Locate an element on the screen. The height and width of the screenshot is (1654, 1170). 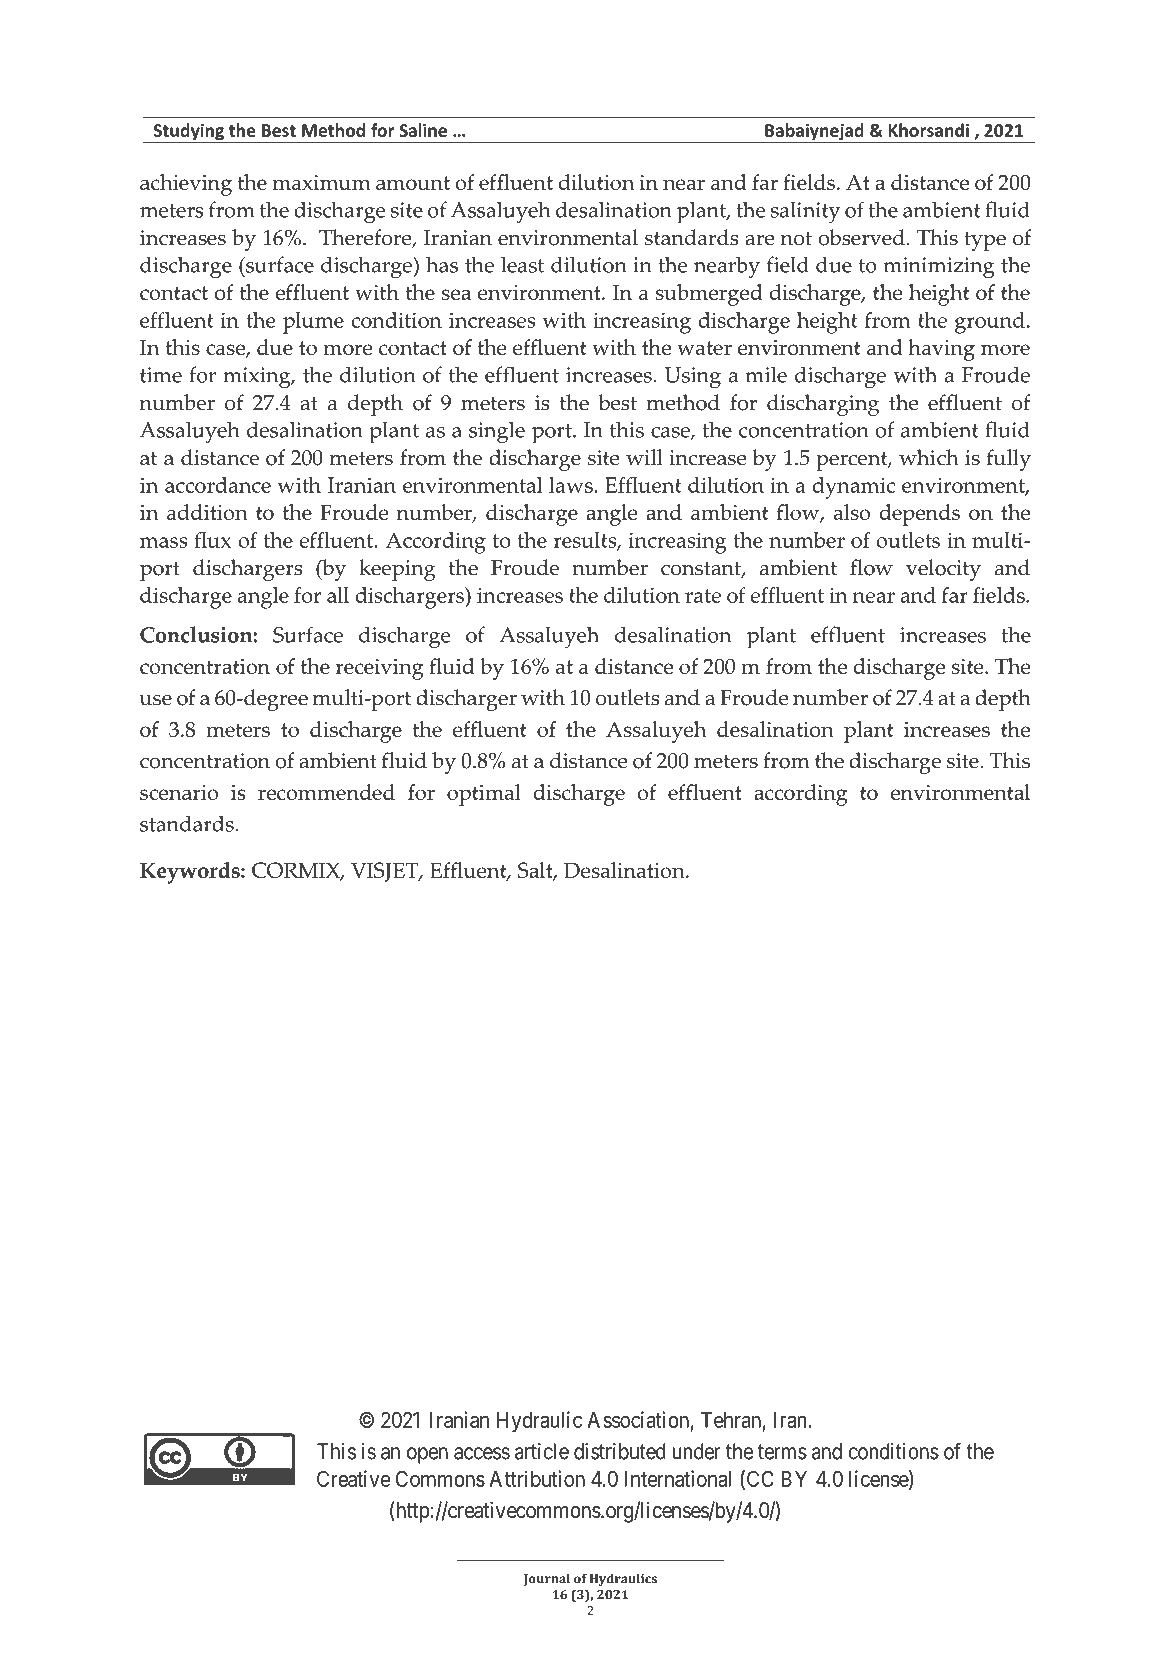
velocity is located at coordinates (943, 570).
